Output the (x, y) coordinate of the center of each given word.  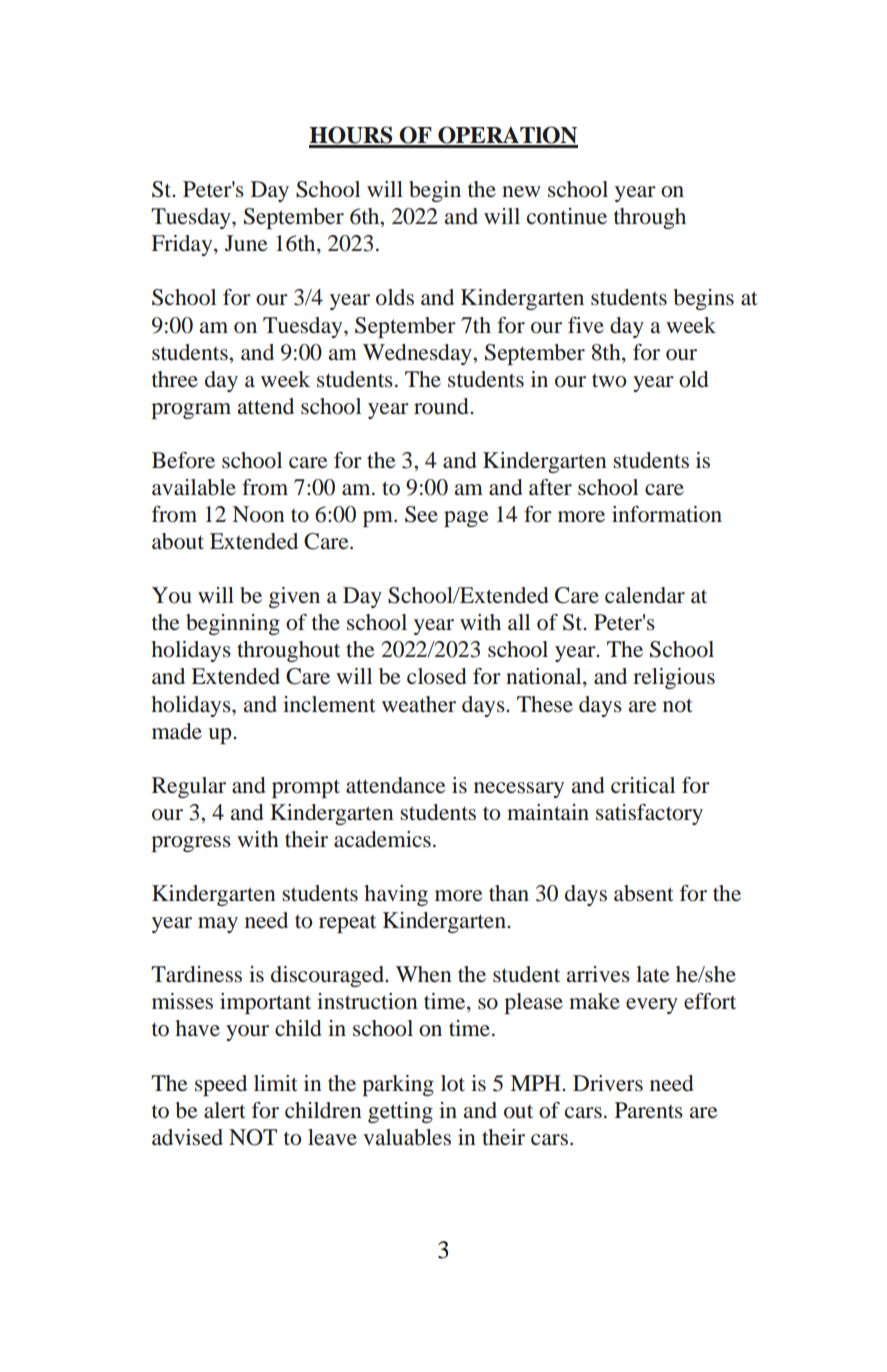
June (246, 243)
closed (437, 676)
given (294, 597)
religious (674, 678)
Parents (649, 1110)
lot (453, 1083)
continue (567, 216)
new (521, 191)
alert (225, 1110)
